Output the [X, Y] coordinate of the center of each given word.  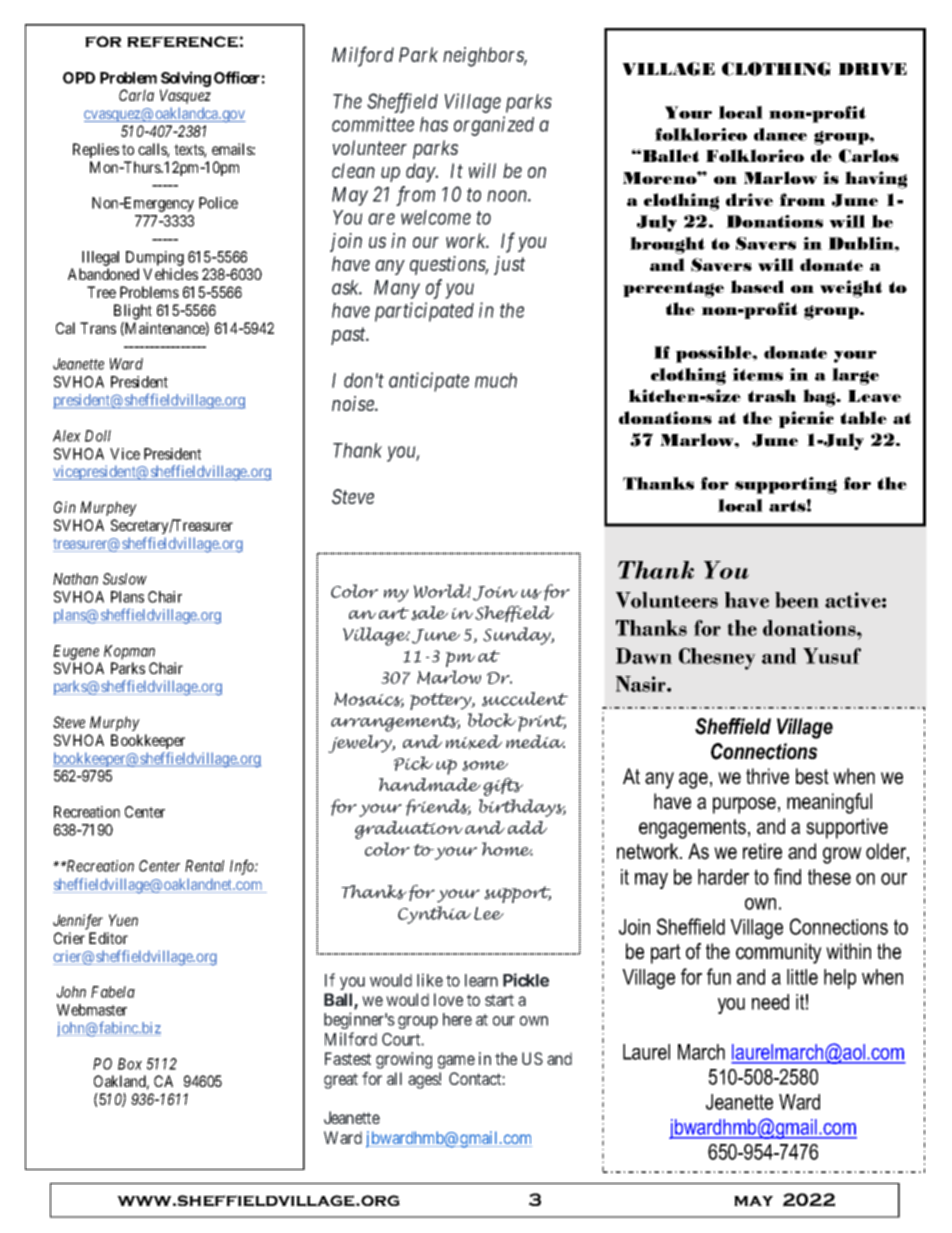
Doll [98, 436]
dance [780, 134]
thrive [767, 776]
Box [130, 1064]
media [535, 741]
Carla [136, 95]
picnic [806, 419]
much [496, 380]
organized [494, 126]
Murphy [115, 723]
